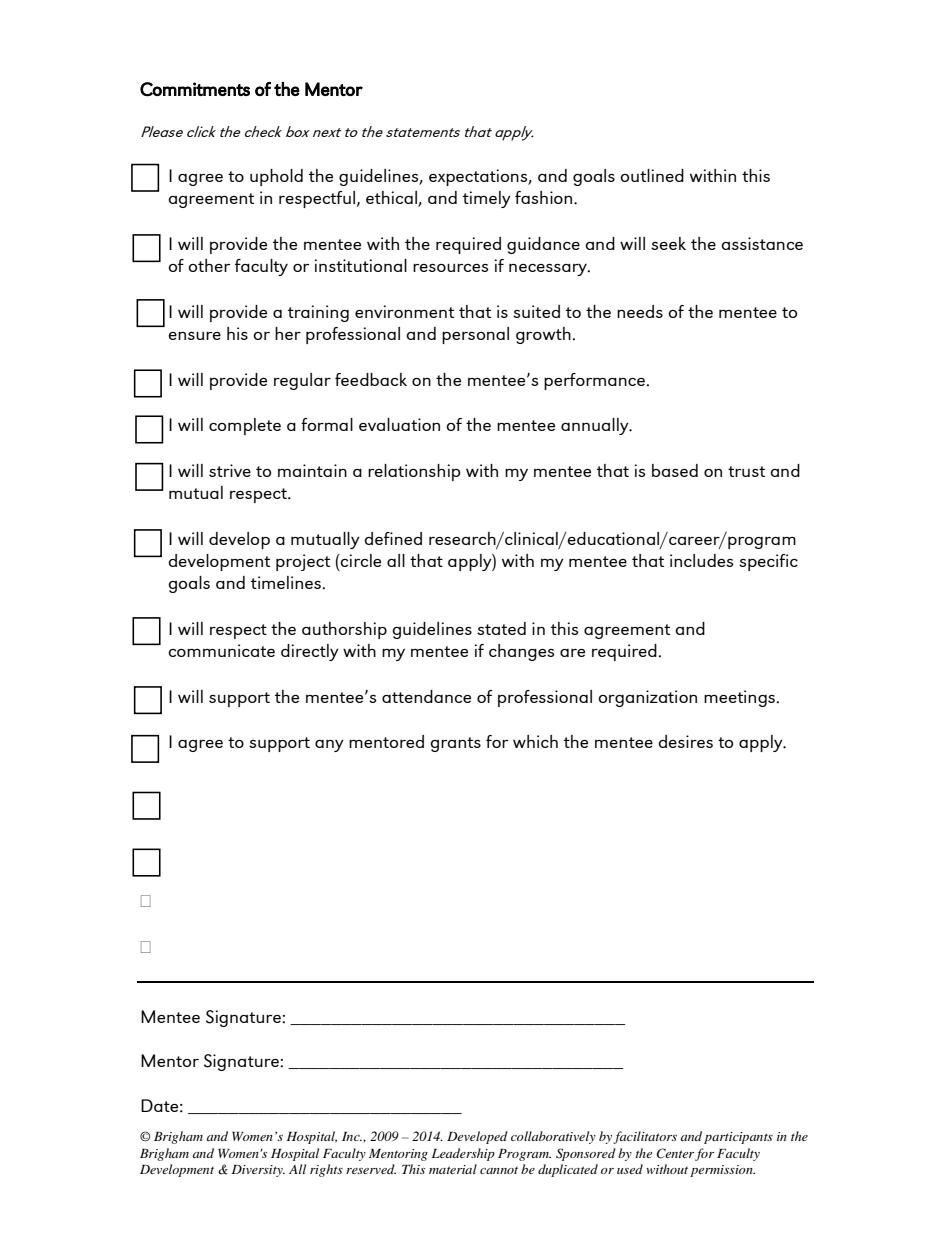 Image resolution: width=952 pixels, height=1233 pixels. What do you see at coordinates (245, 426) in the page?
I see `complete` at bounding box center [245, 426].
